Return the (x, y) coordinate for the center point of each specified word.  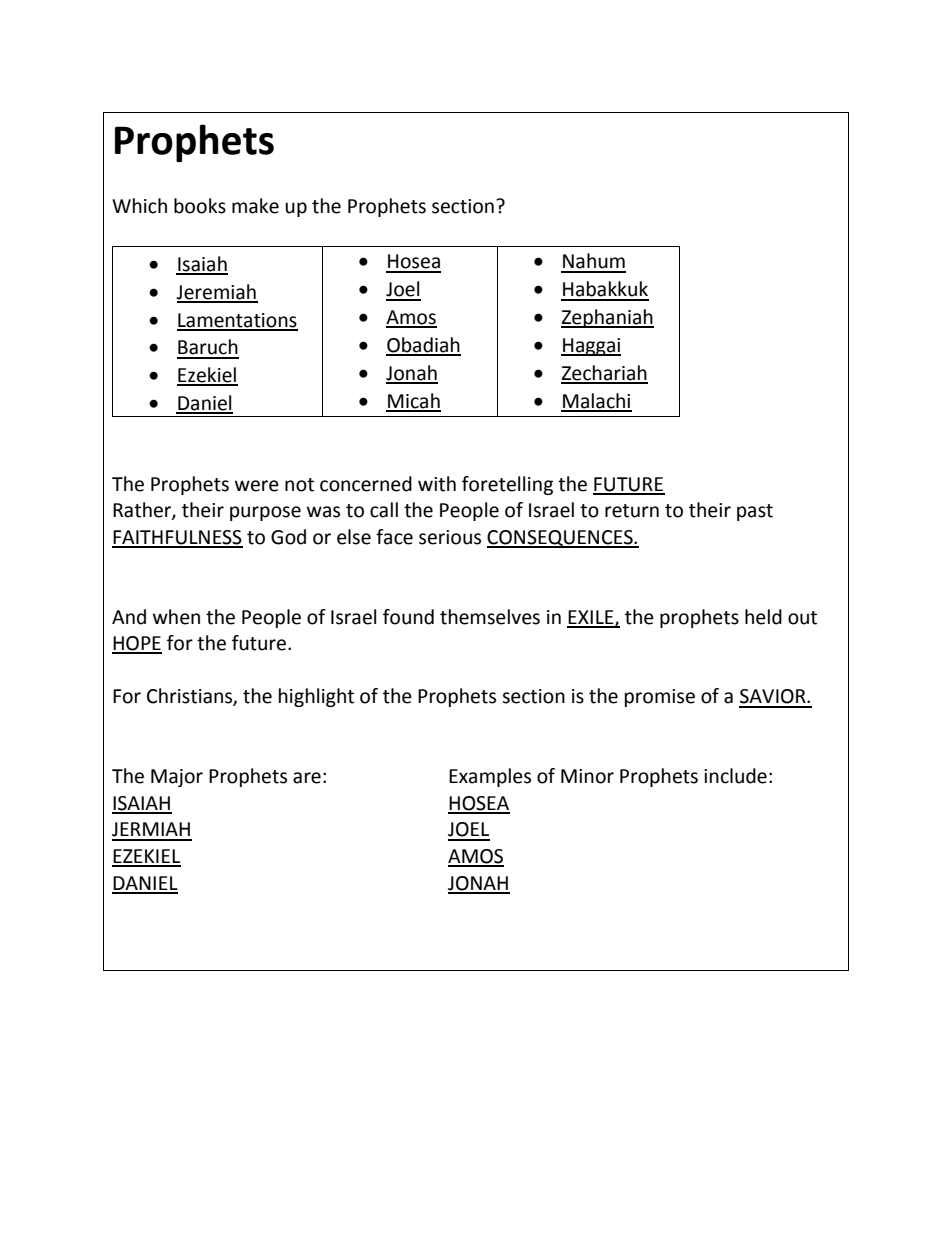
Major (177, 778)
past (755, 512)
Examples (490, 777)
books (200, 206)
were (257, 486)
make (255, 206)
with (437, 484)
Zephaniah (607, 318)
